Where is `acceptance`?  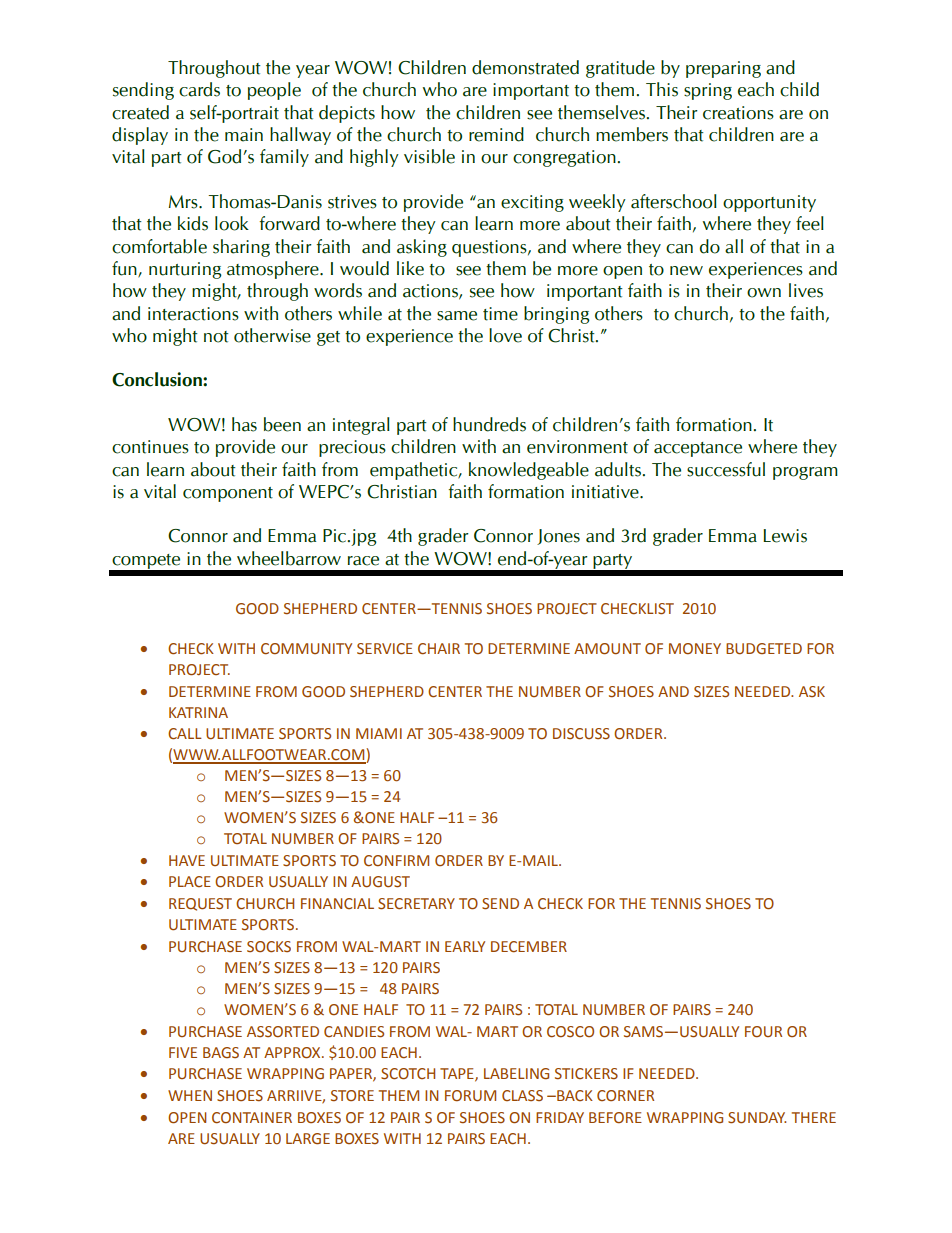
acceptance is located at coordinates (698, 449).
